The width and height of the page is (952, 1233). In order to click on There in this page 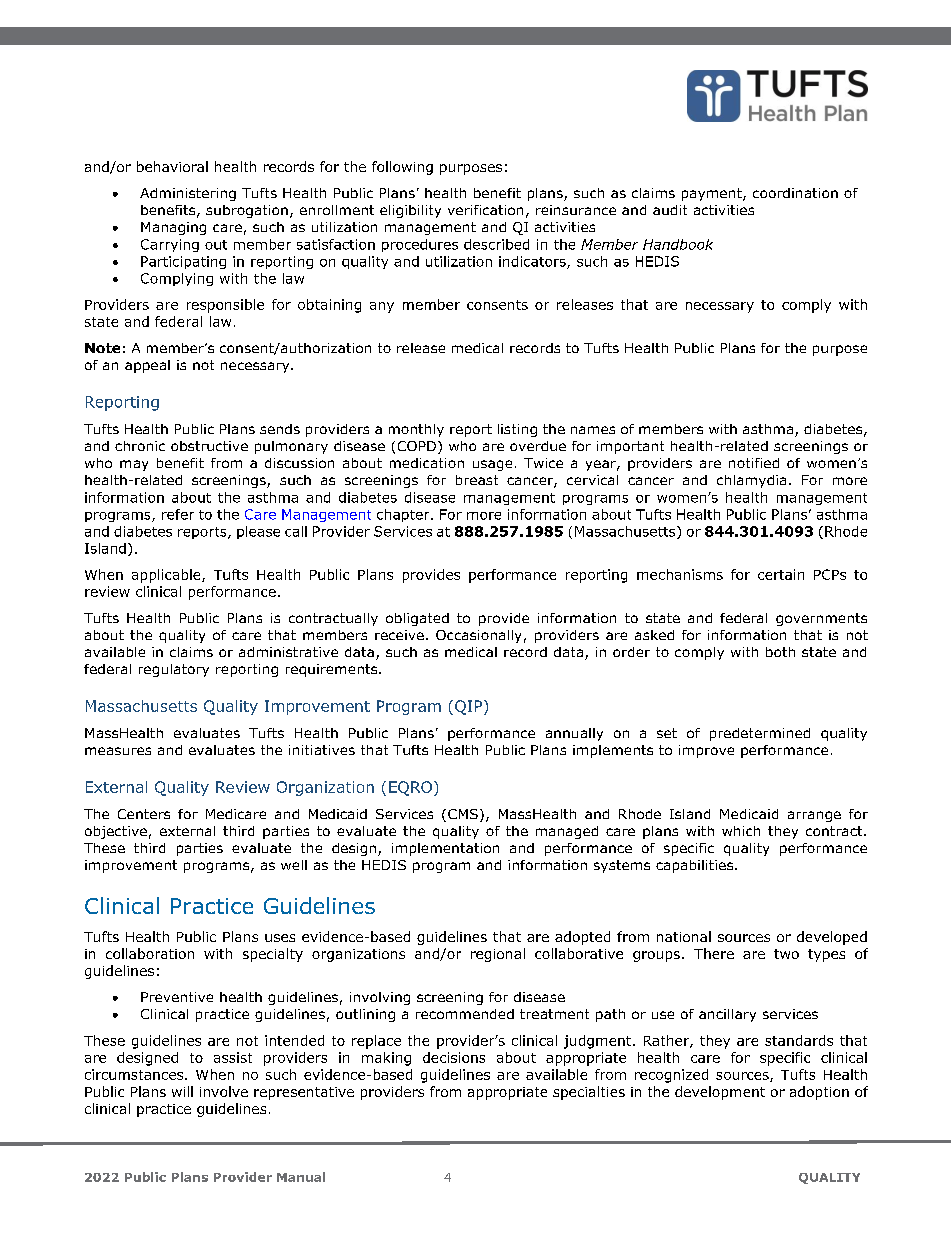, I will do `click(714, 953)`.
